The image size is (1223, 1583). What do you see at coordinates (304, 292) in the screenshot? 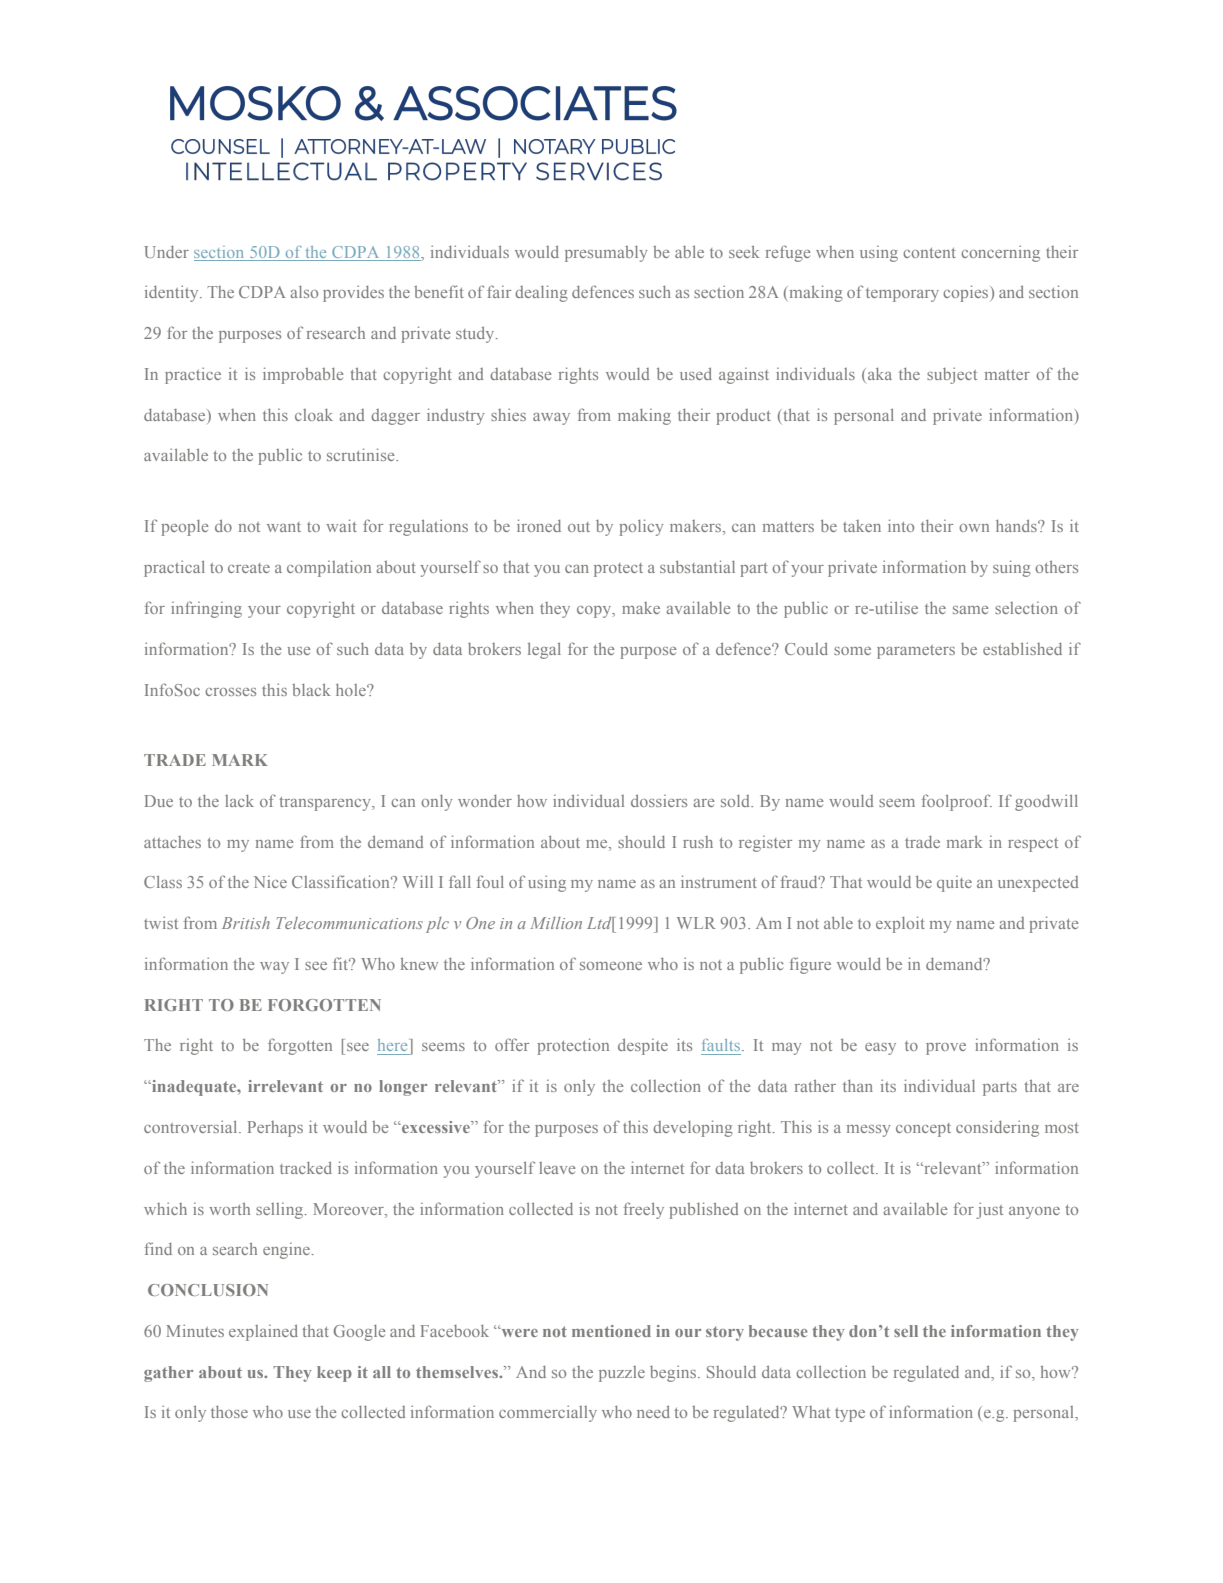
I see `also` at bounding box center [304, 292].
